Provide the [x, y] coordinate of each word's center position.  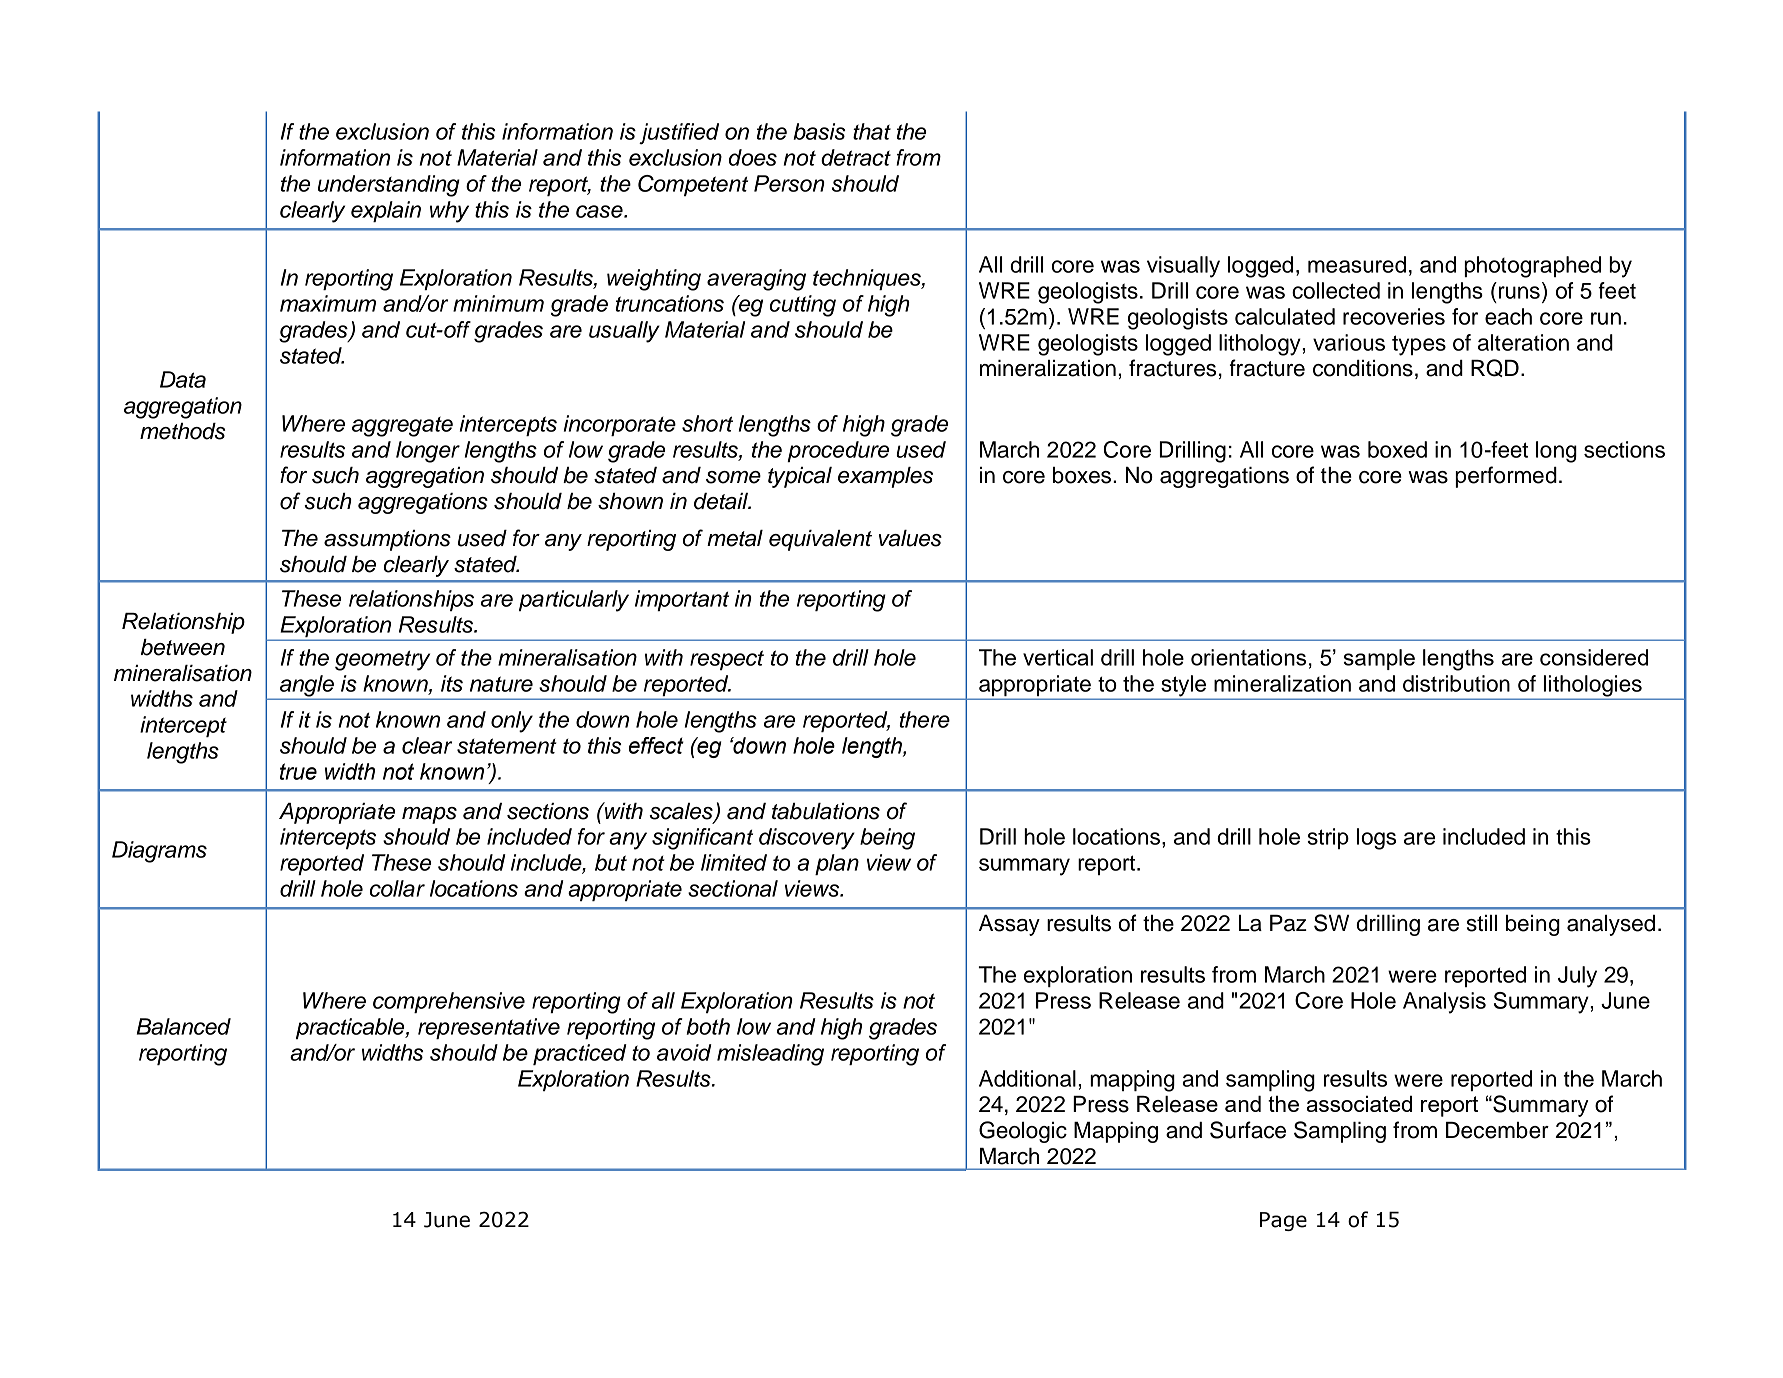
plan [837, 864]
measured [1357, 264]
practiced [580, 1054]
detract [856, 157]
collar [397, 888]
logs [1376, 839]
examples [885, 477]
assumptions [387, 540]
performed [1506, 477]
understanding [389, 186]
